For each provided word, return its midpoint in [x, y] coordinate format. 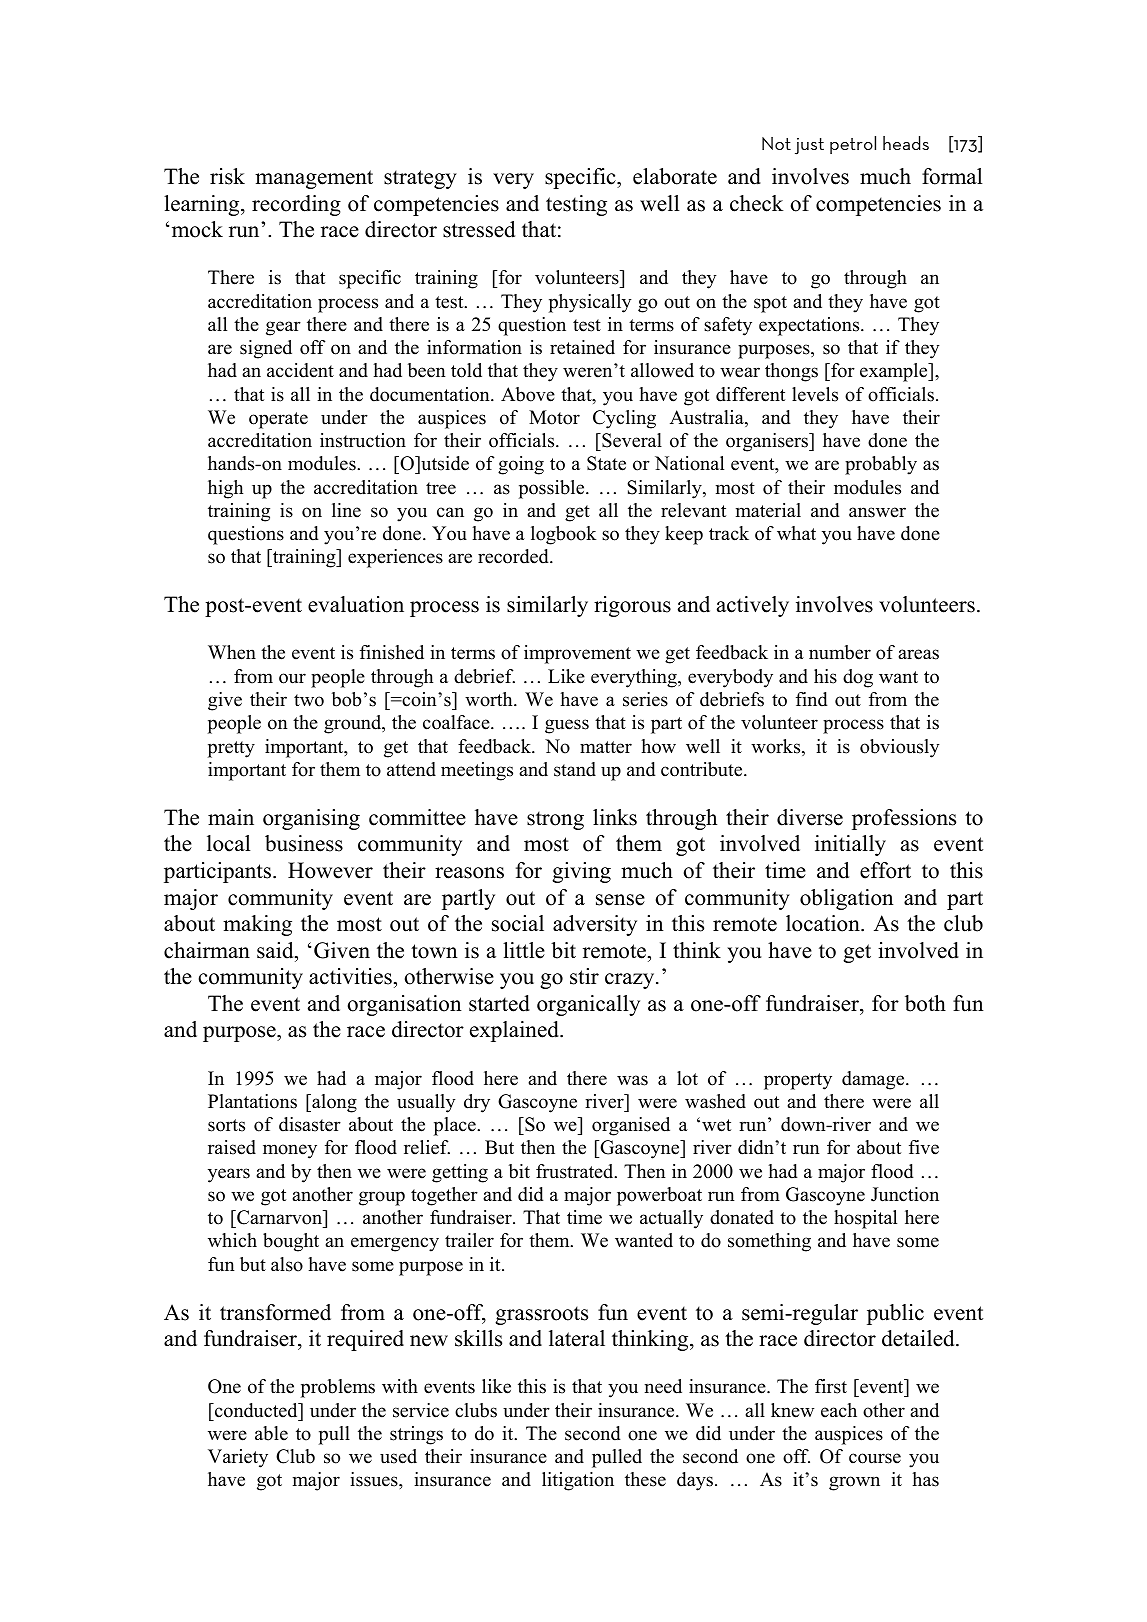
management [314, 179]
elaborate [675, 176]
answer [877, 512]
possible [553, 489]
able [271, 1433]
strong [555, 820]
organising [311, 819]
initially [850, 845]
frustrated [576, 1171]
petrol [853, 145]
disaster [310, 1124]
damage [874, 1080]
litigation [578, 1481]
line [346, 510]
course [875, 1458]
